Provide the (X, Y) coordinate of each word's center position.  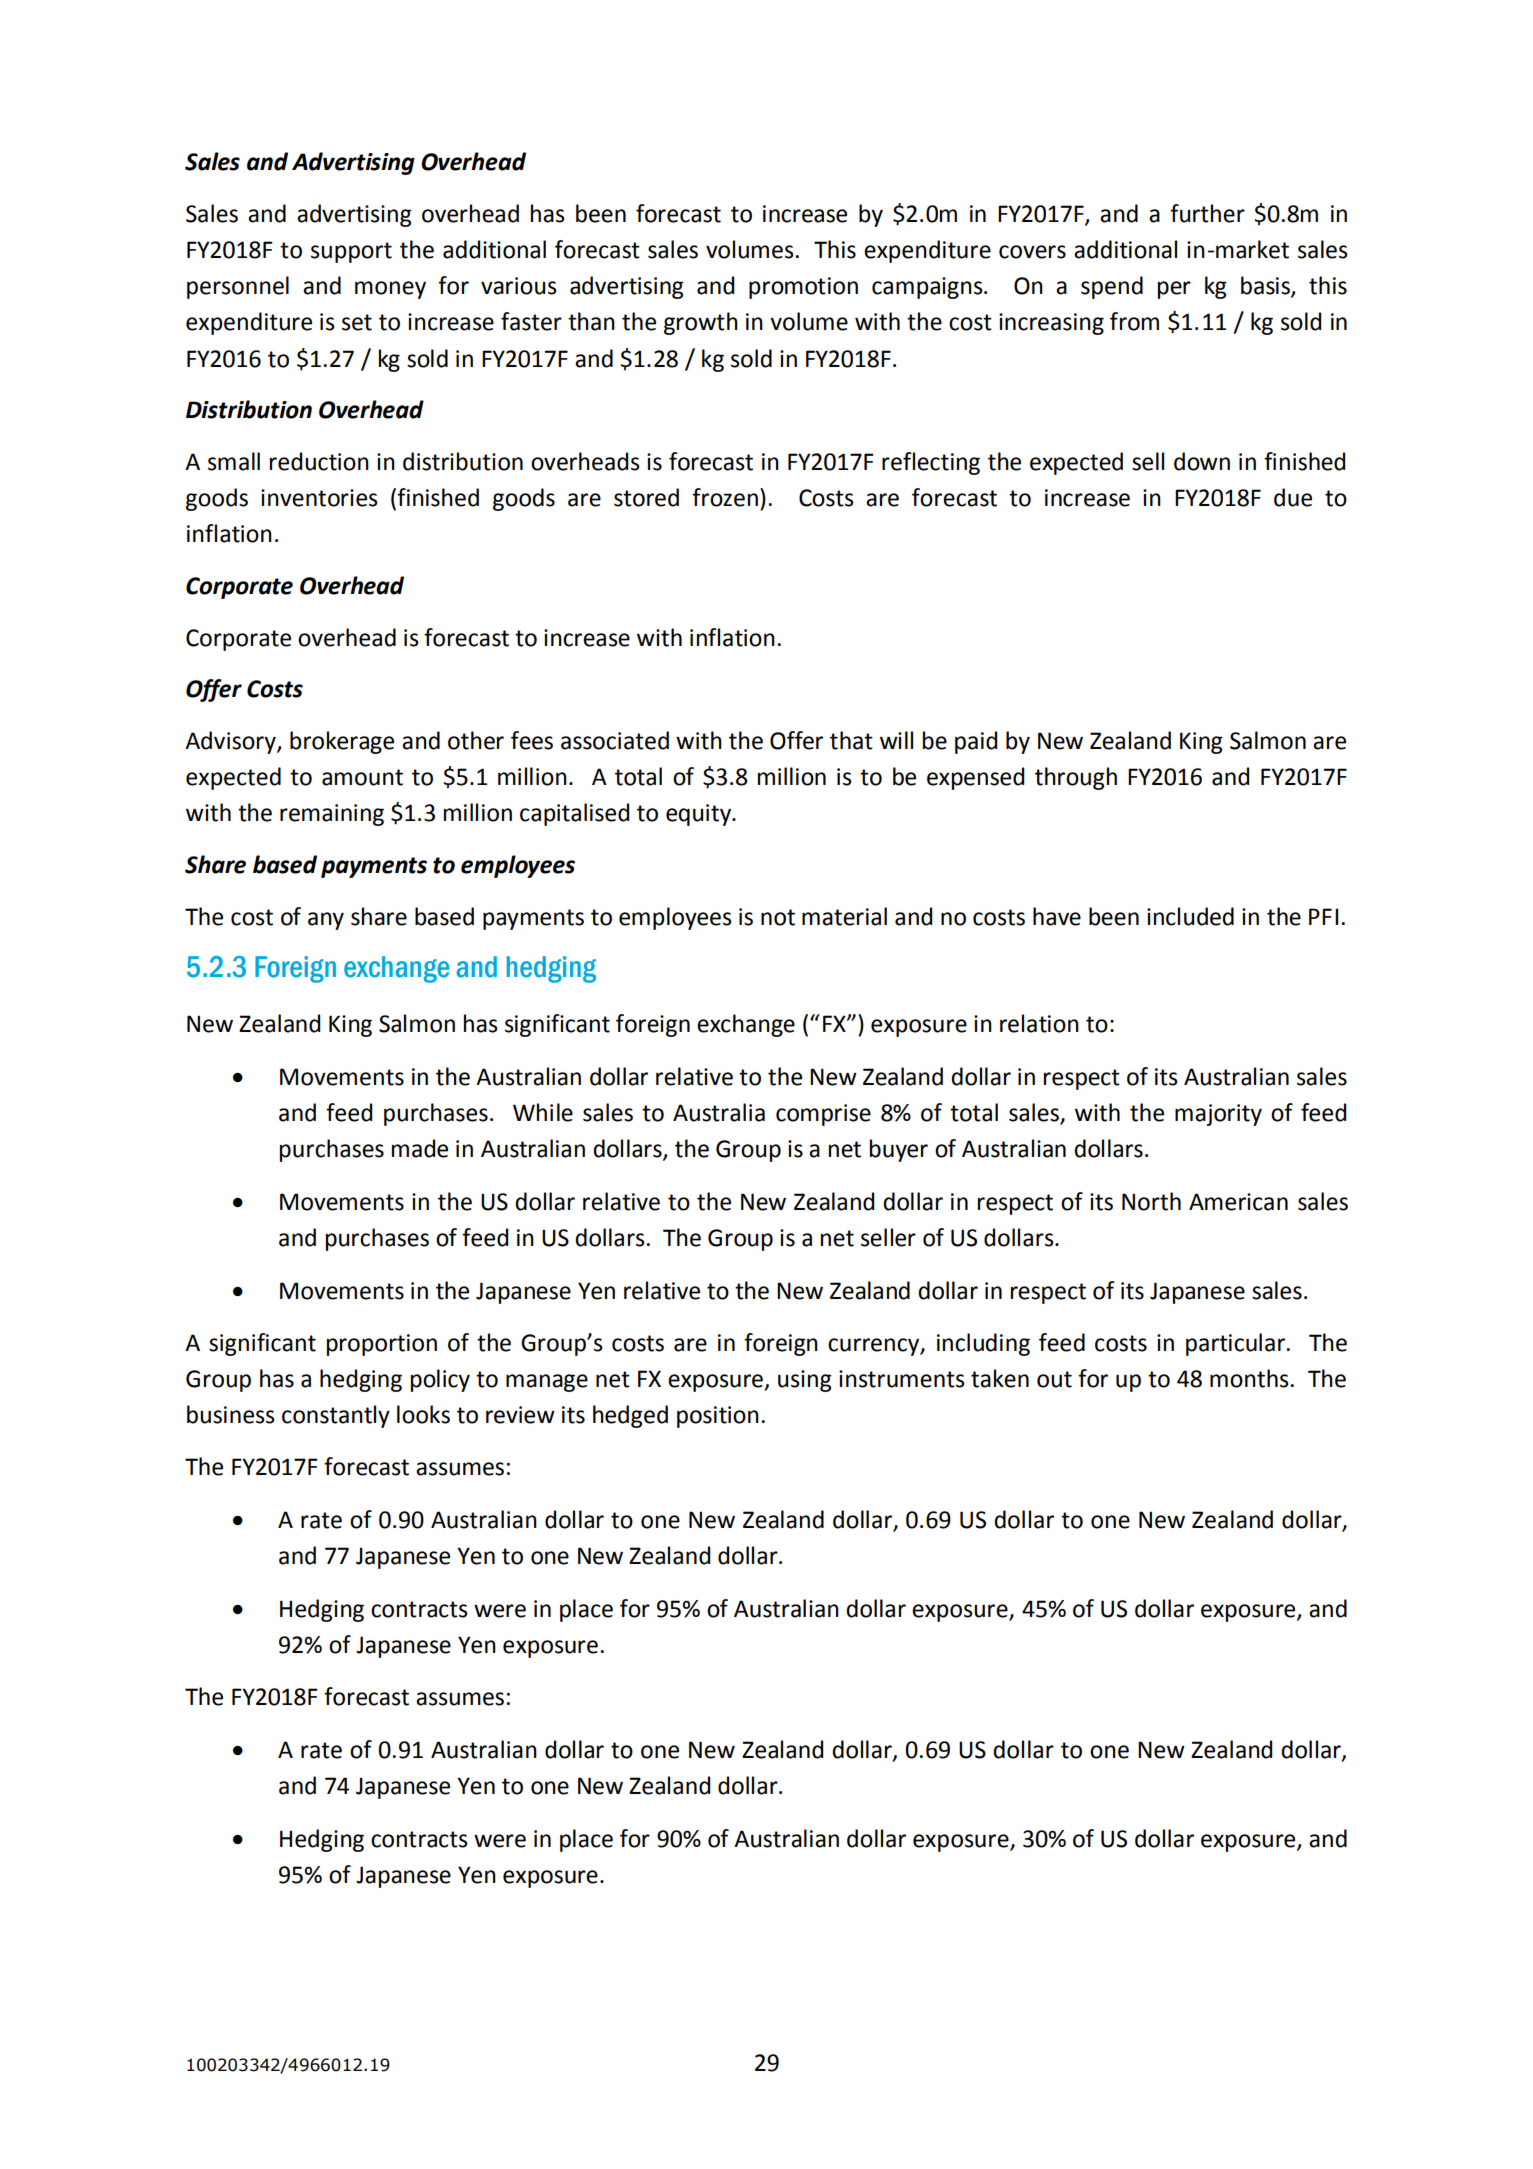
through (1076, 778)
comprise (823, 1115)
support (351, 252)
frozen (725, 497)
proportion (382, 1345)
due (1293, 497)
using (805, 1381)
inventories (319, 498)
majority (1218, 1115)
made (420, 1148)
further (1207, 213)
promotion (803, 288)
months (1249, 1378)
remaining (332, 815)
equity (700, 815)
